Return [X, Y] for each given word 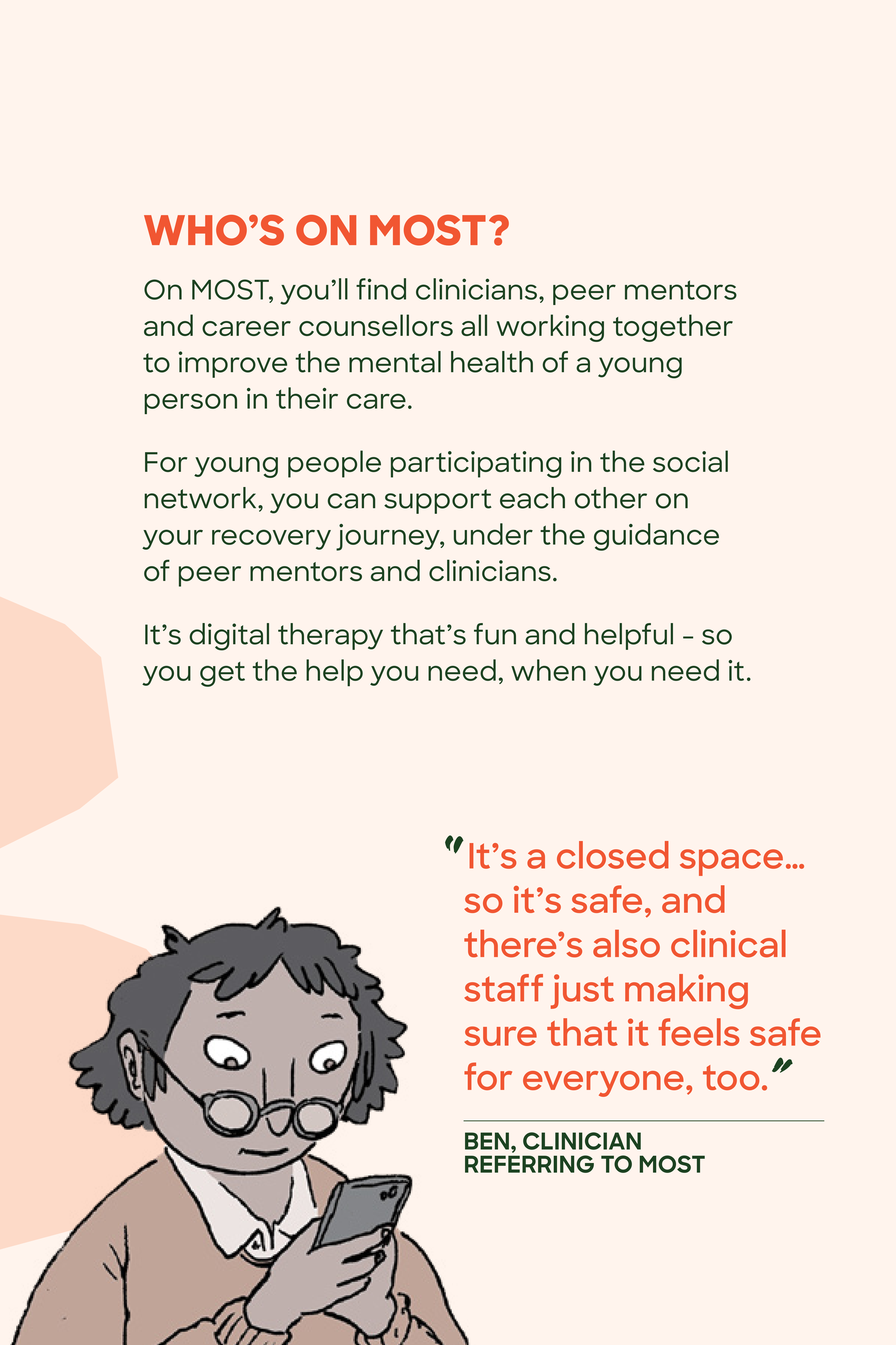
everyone [603, 1084]
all [474, 325]
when [548, 670]
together [673, 328]
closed [613, 855]
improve [233, 364]
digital [229, 637]
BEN [487, 1141]
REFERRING [529, 1164]
